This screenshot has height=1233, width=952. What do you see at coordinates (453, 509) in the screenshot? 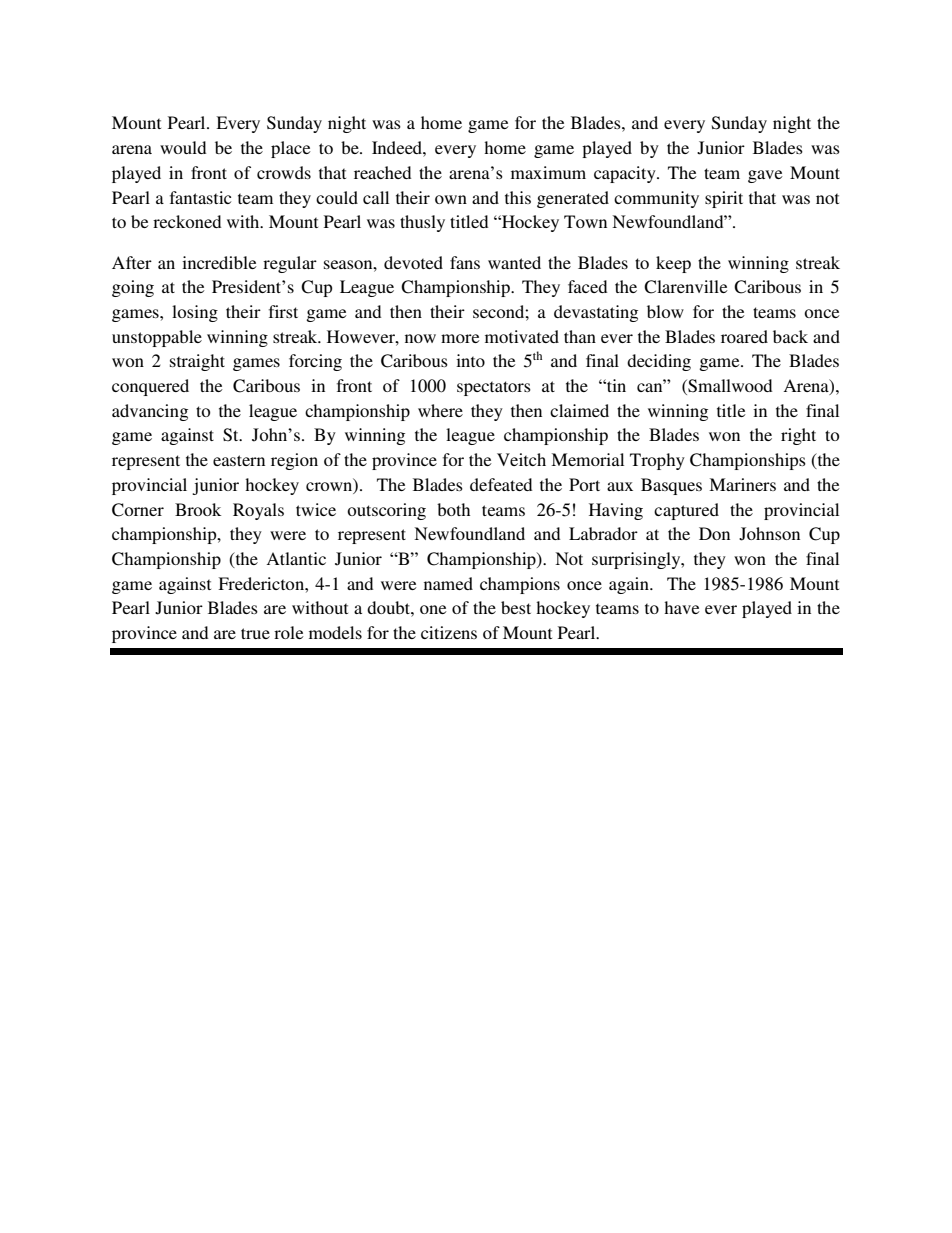
I see `both` at bounding box center [453, 509].
